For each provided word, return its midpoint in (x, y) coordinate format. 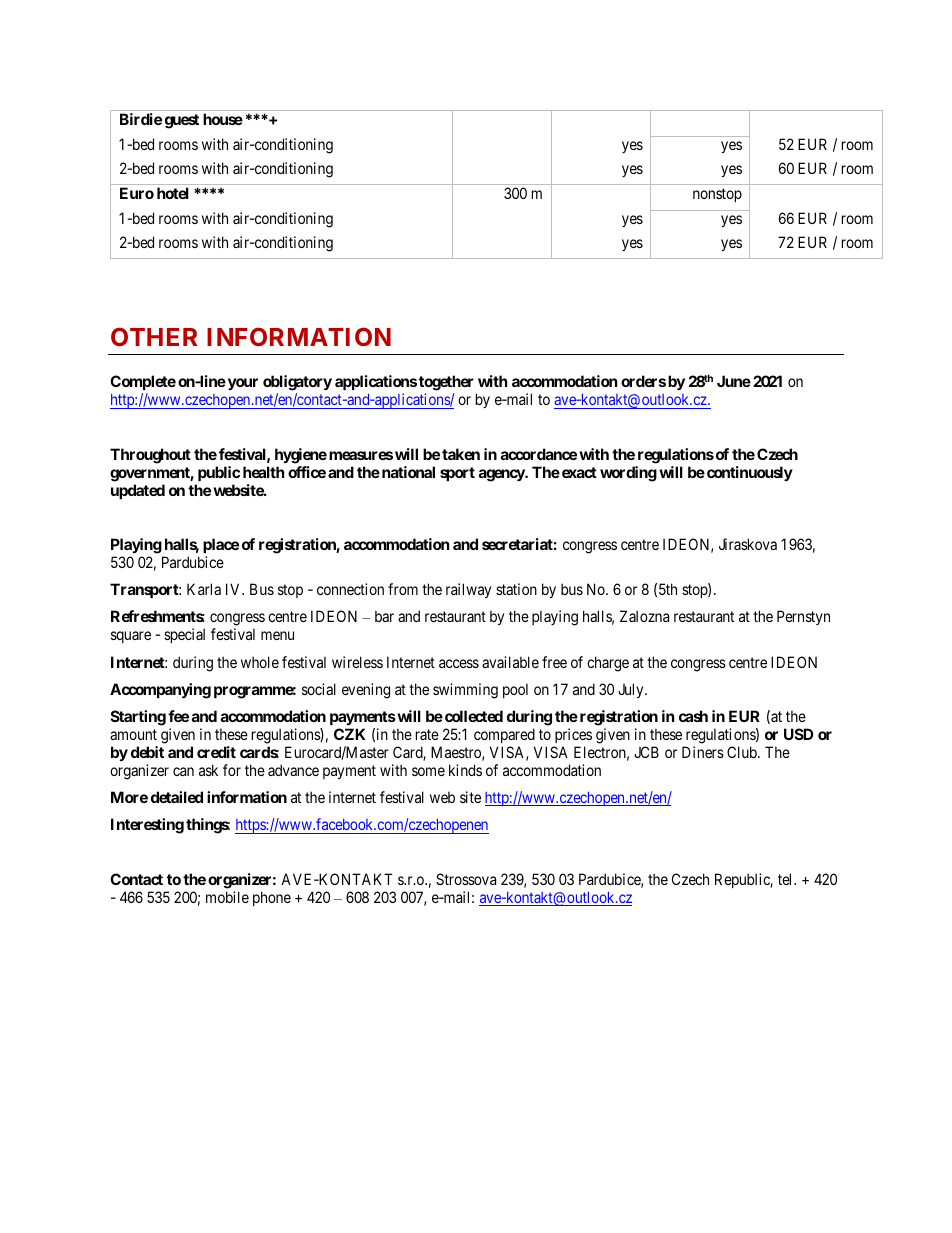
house (223, 119)
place (221, 545)
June (734, 381)
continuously (750, 473)
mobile (227, 897)
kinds (465, 770)
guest (182, 121)
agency (502, 475)
